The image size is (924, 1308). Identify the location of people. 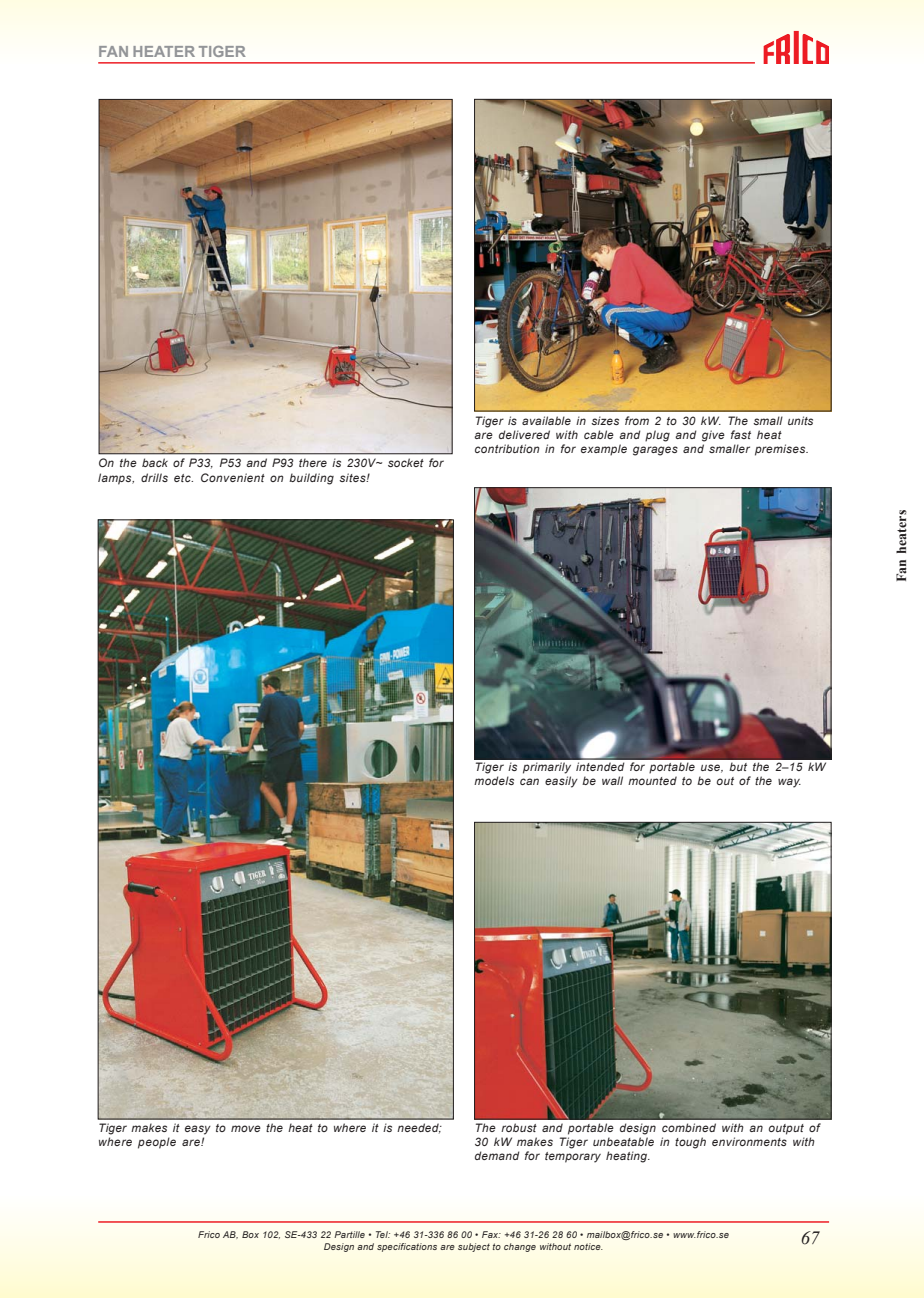
(157, 1143).
